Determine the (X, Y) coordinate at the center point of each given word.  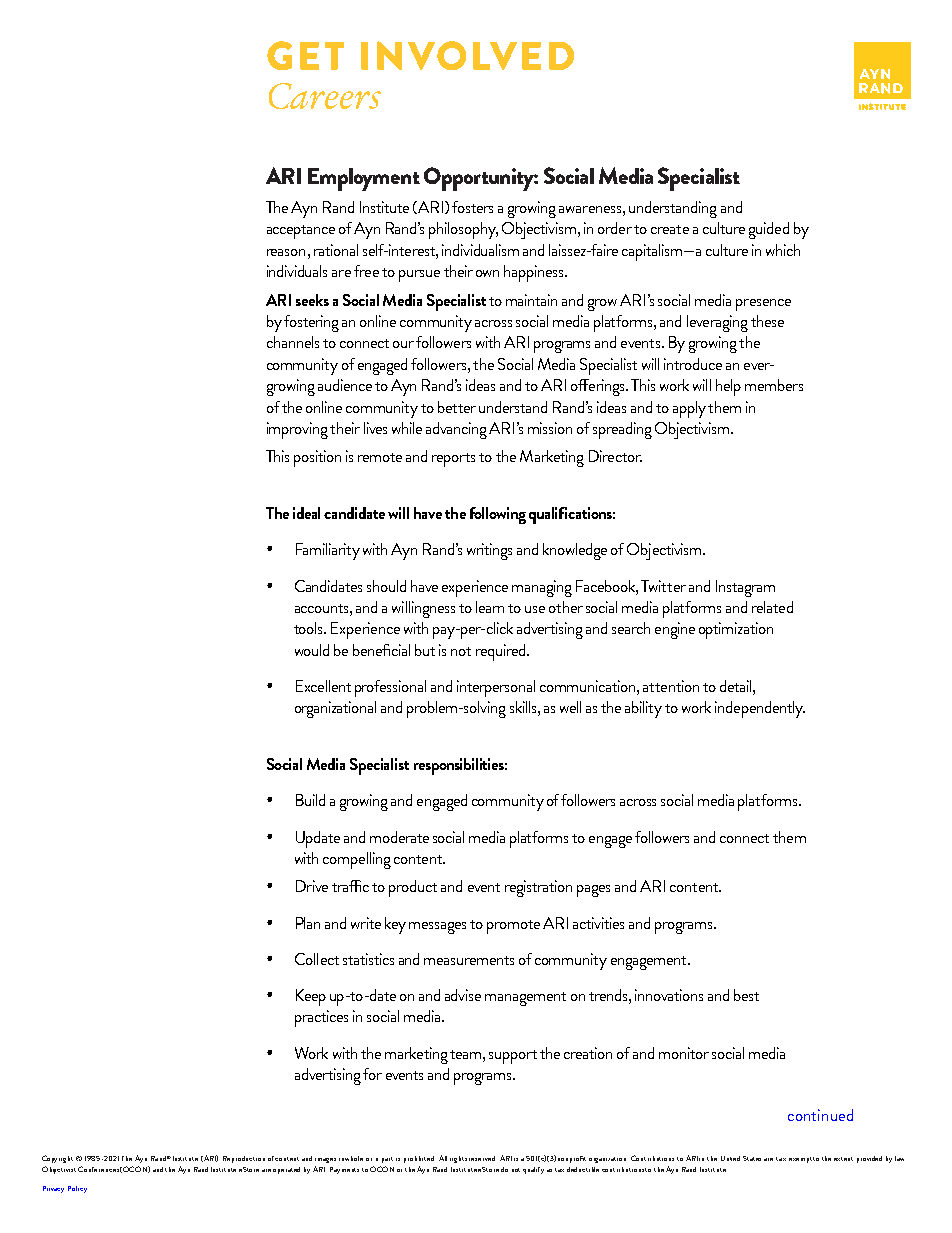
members (774, 385)
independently (760, 709)
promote (513, 927)
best (746, 995)
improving (297, 430)
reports (453, 460)
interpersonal (496, 688)
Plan (308, 923)
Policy (77, 1189)
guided (769, 230)
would (312, 650)
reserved (482, 1158)
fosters (472, 207)
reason (286, 252)
